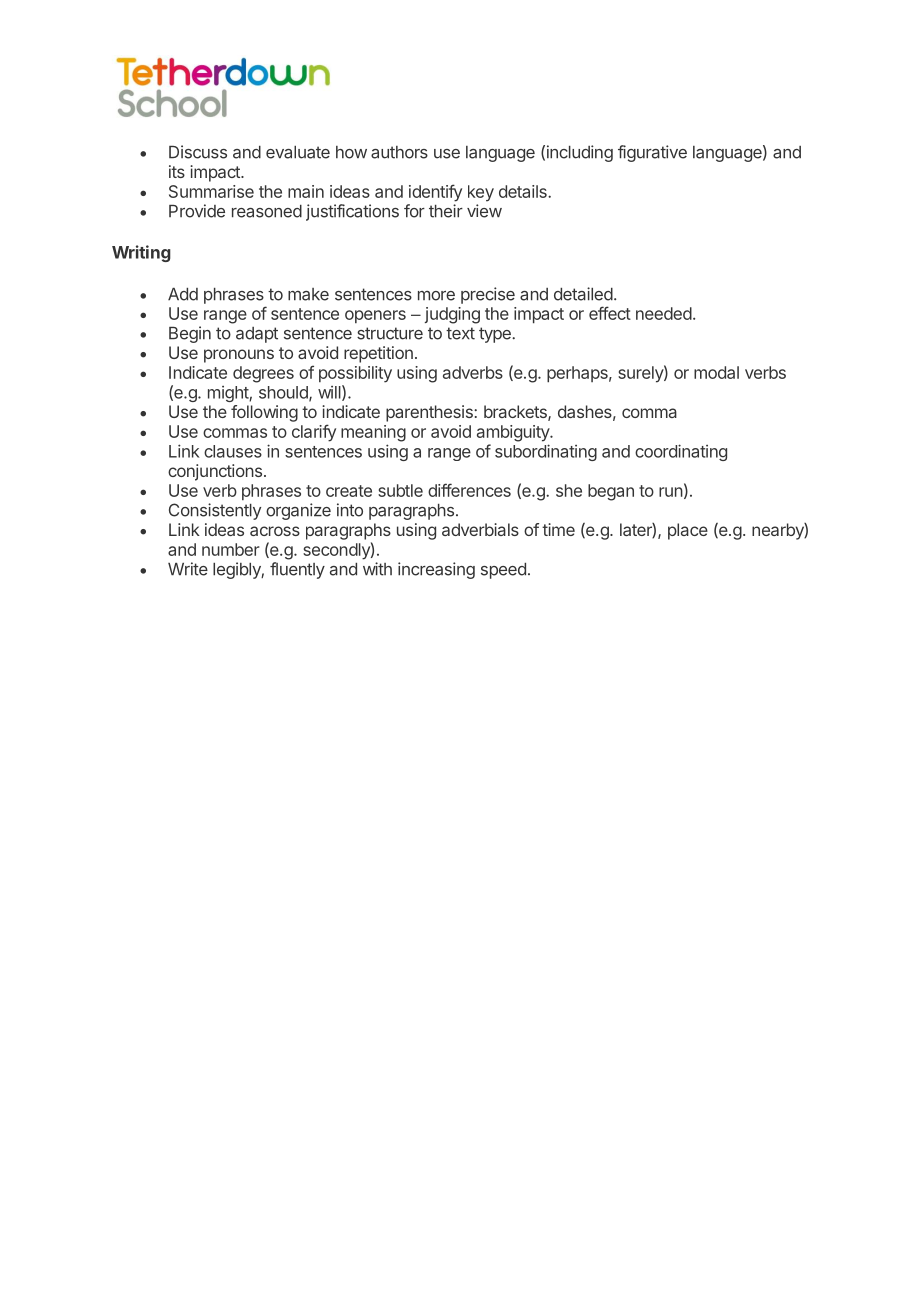 The height and width of the screenshot is (1308, 924). I want to click on increasing, so click(436, 570).
